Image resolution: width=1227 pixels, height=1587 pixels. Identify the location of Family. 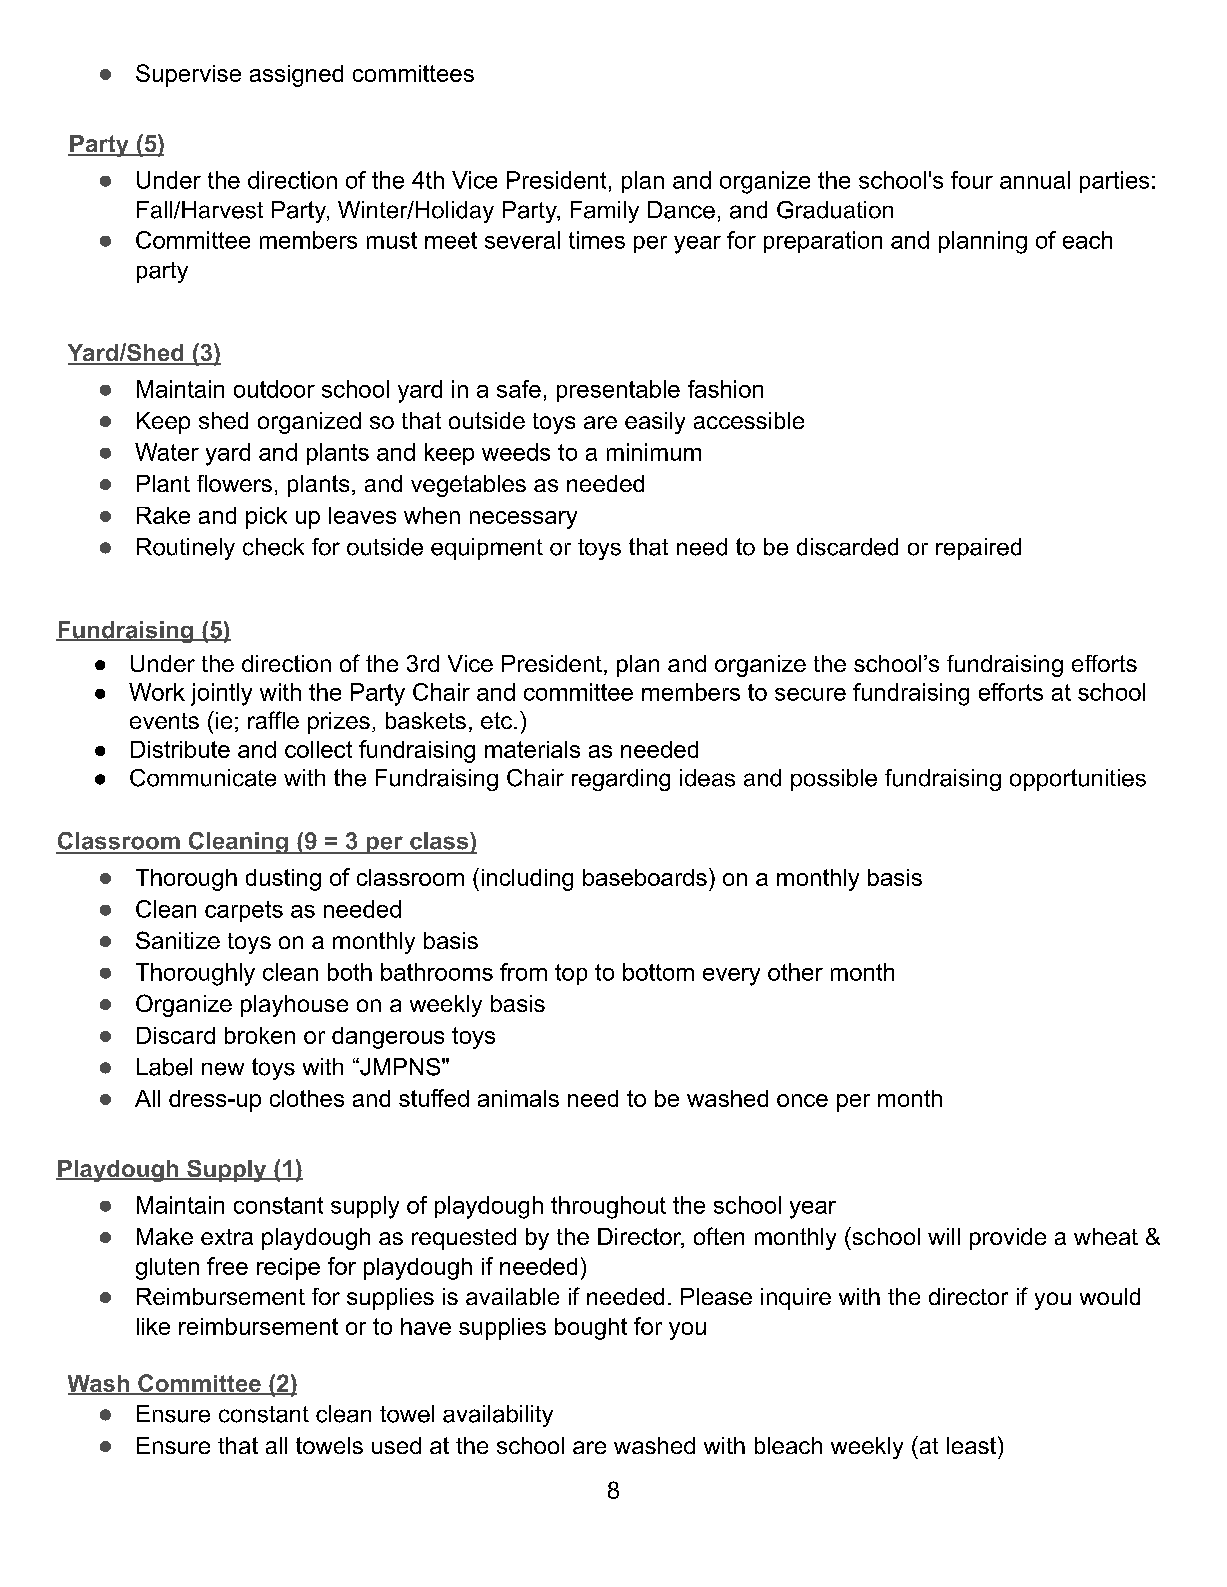
(605, 212).
